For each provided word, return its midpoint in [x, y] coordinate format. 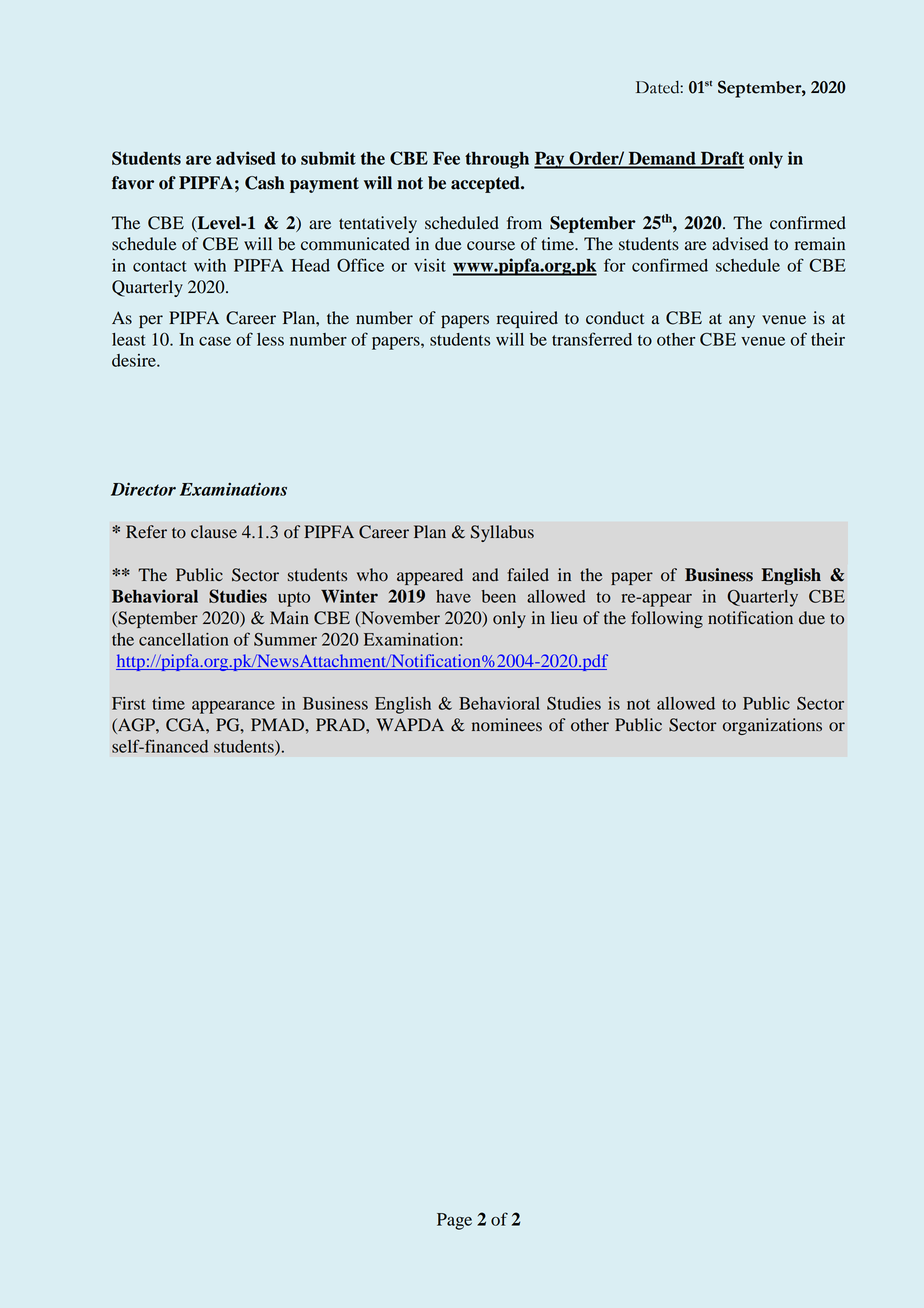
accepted [486, 184]
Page [454, 1221]
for [614, 265]
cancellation [184, 639]
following [667, 619]
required [527, 319]
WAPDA [410, 724]
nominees [507, 725]
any [742, 321]
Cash [265, 183]
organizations [772, 726]
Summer [285, 639]
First [129, 703]
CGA [186, 725]
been [499, 596]
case [215, 341]
